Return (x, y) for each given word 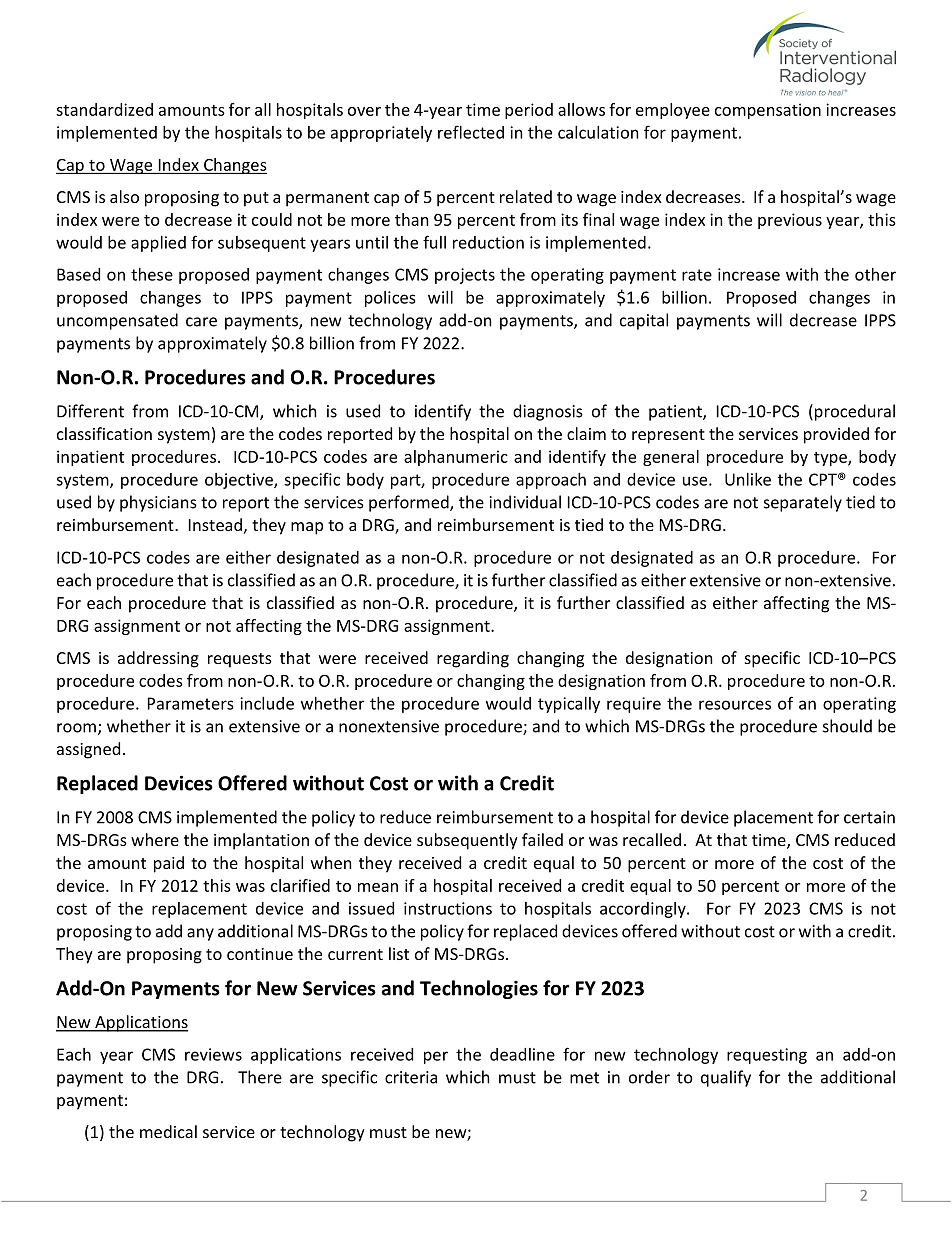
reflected (471, 132)
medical (168, 1131)
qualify (726, 1078)
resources (735, 705)
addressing (158, 659)
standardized (104, 109)
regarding (473, 659)
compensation (768, 111)
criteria (411, 1077)
